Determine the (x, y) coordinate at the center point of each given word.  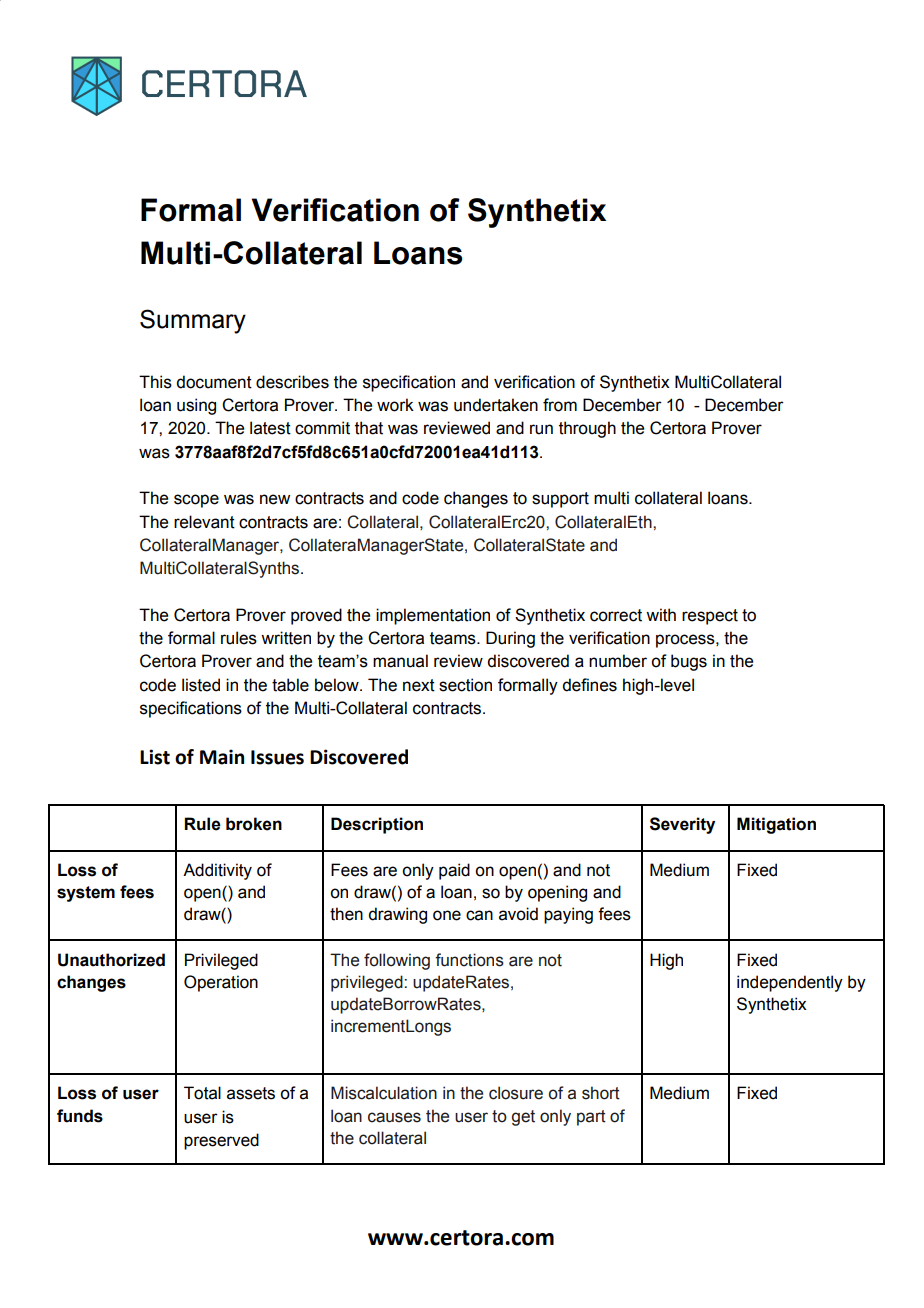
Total (202, 1093)
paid (454, 871)
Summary (193, 321)
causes (394, 1117)
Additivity (217, 871)
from (560, 405)
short (601, 1093)
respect (710, 617)
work (395, 405)
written (286, 638)
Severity (682, 825)
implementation (433, 616)
